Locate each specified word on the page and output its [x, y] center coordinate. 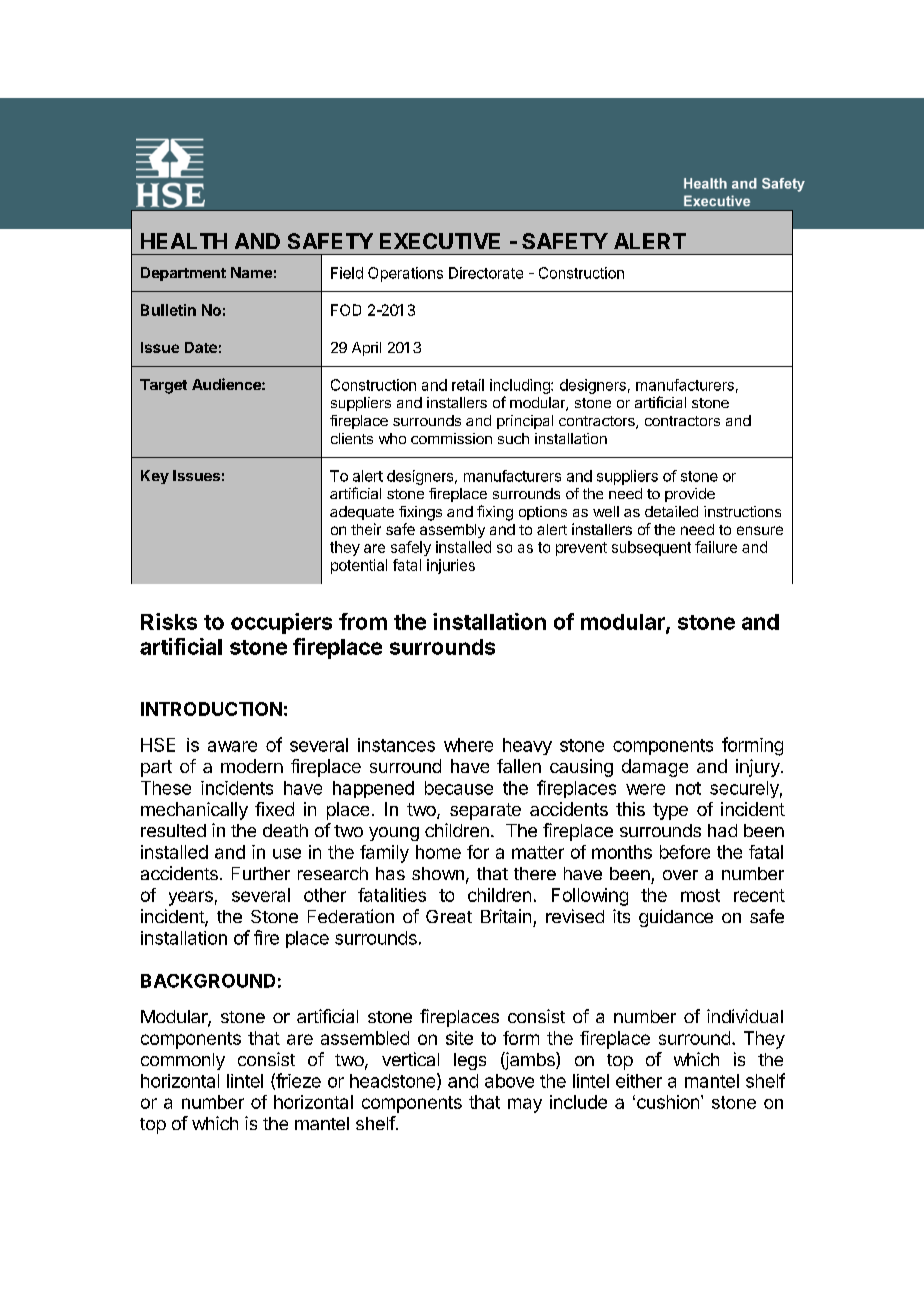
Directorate [486, 273]
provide [690, 495]
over [680, 875]
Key [155, 477]
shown [438, 873]
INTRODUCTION [211, 709]
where [468, 745]
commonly [183, 1061]
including [521, 386]
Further [261, 873]
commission [451, 438]
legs [470, 1061]
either [639, 1081]
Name [251, 272]
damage [655, 768]
